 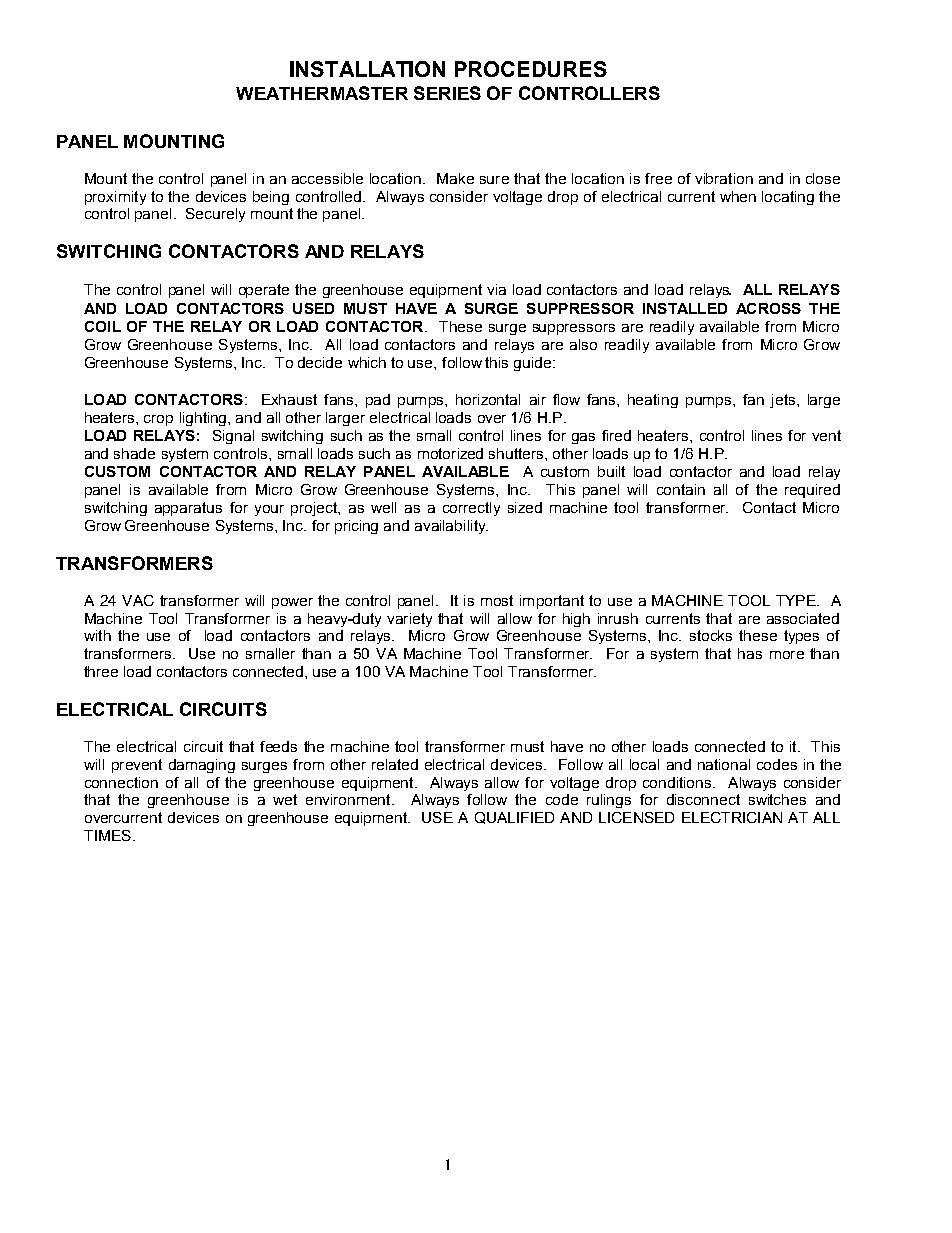 I want to click on motorized, so click(x=450, y=453).
